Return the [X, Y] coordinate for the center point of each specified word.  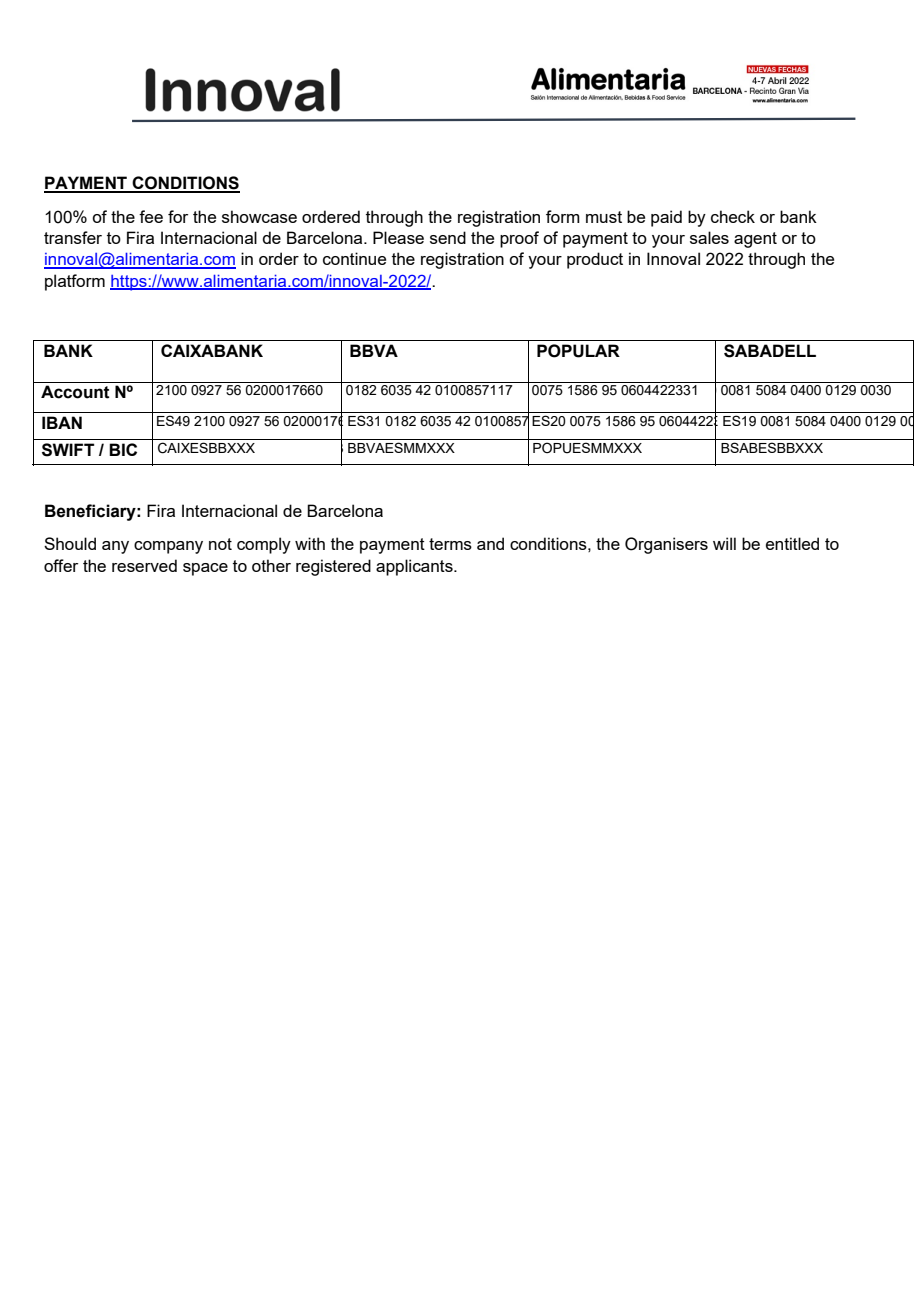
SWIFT [68, 450]
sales [709, 237]
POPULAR [578, 351]
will [724, 543]
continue [354, 258]
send [448, 237]
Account [75, 392]
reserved [144, 565]
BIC [123, 449]
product [595, 260]
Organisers [666, 545]
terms [450, 544]
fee [151, 216]
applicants [415, 567]
